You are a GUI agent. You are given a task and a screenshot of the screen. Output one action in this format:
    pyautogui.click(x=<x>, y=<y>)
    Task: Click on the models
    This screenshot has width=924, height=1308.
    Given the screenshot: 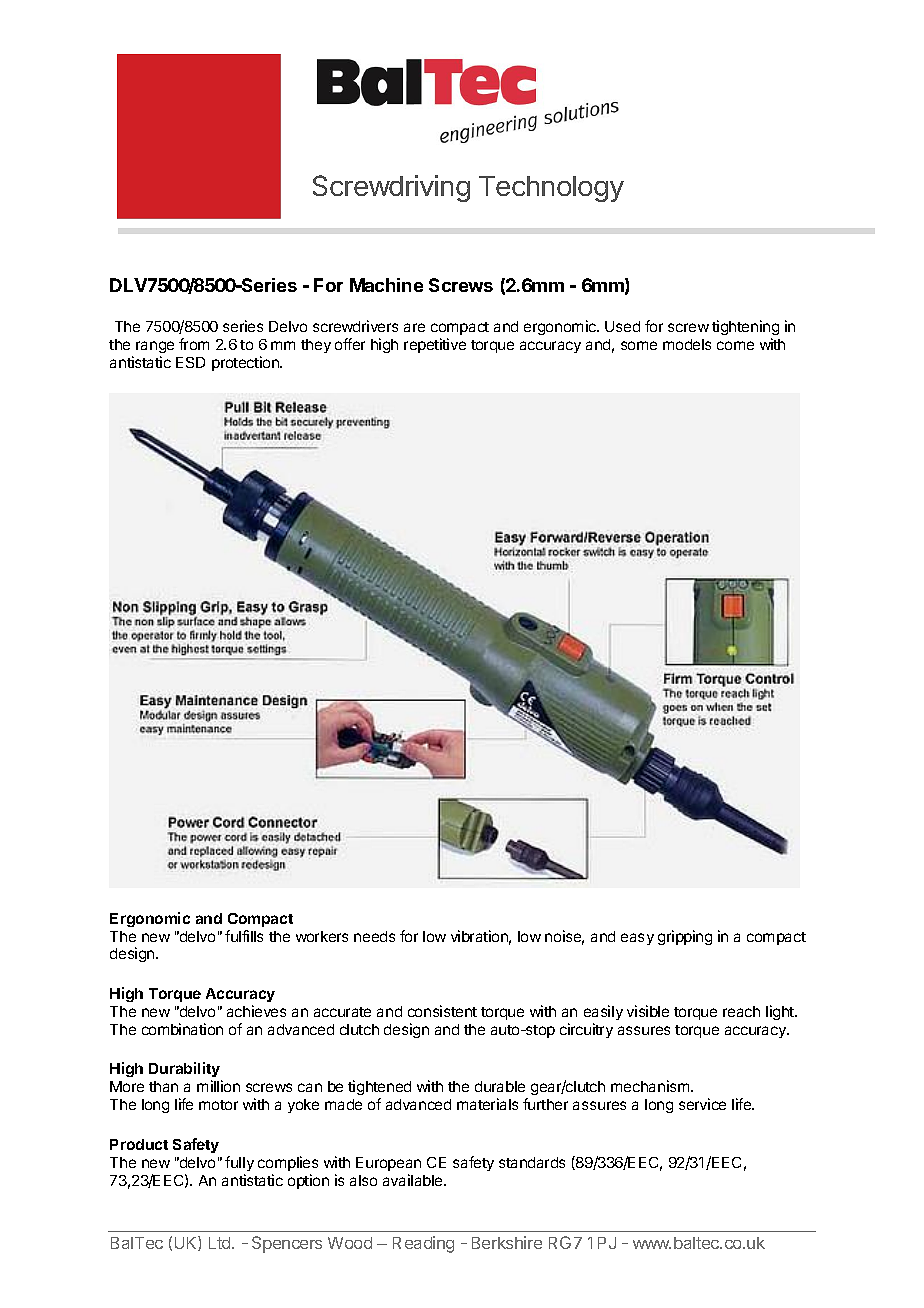 What is the action you would take?
    pyautogui.click(x=687, y=344)
